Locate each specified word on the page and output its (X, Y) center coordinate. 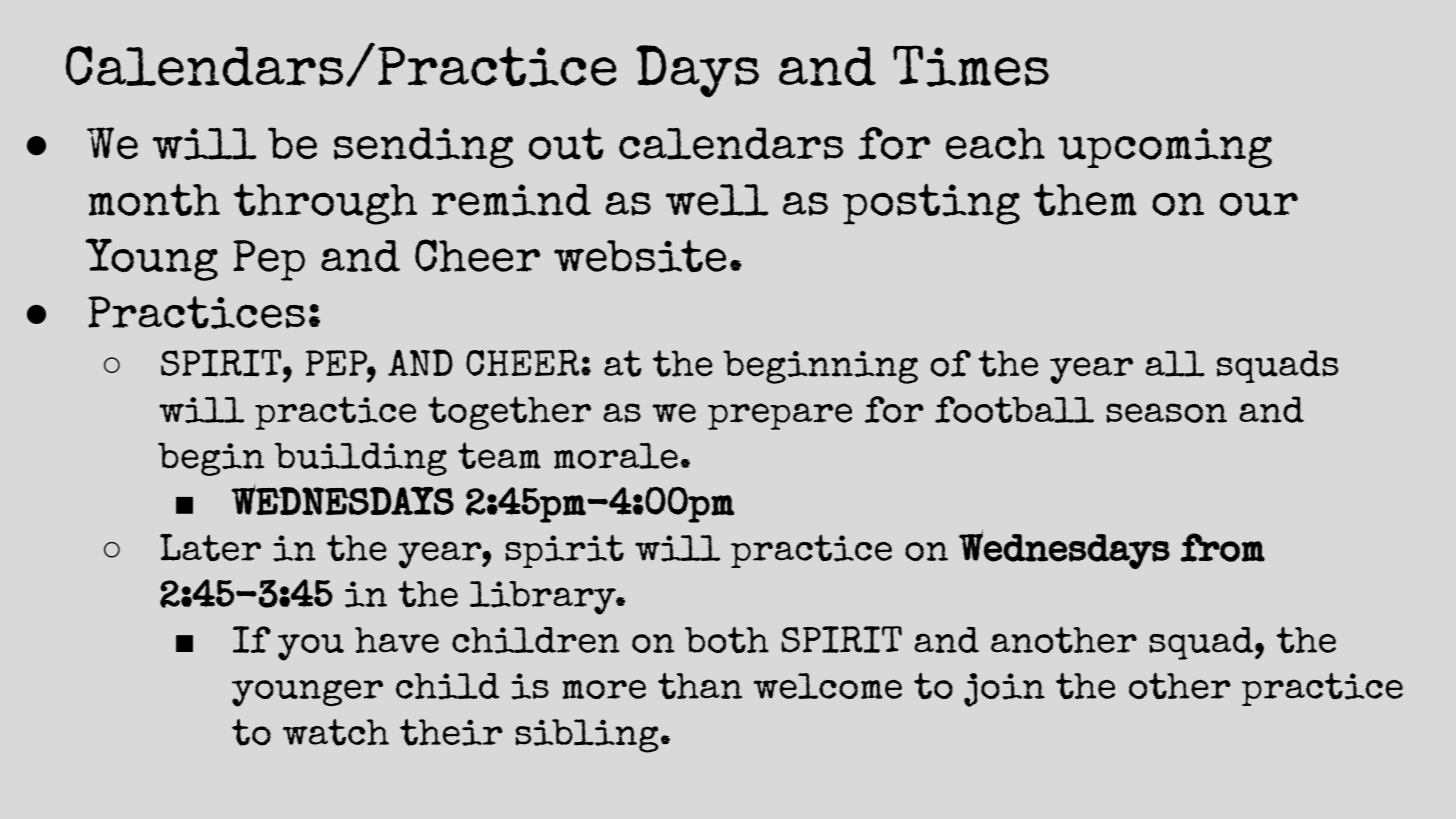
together (509, 413)
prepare (780, 416)
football (1014, 409)
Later (210, 547)
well (717, 200)
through (325, 204)
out (566, 143)
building (361, 459)
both (727, 639)
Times (971, 66)
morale (616, 456)
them (1085, 199)
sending (423, 147)
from (1223, 547)
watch (336, 732)
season (1166, 413)
